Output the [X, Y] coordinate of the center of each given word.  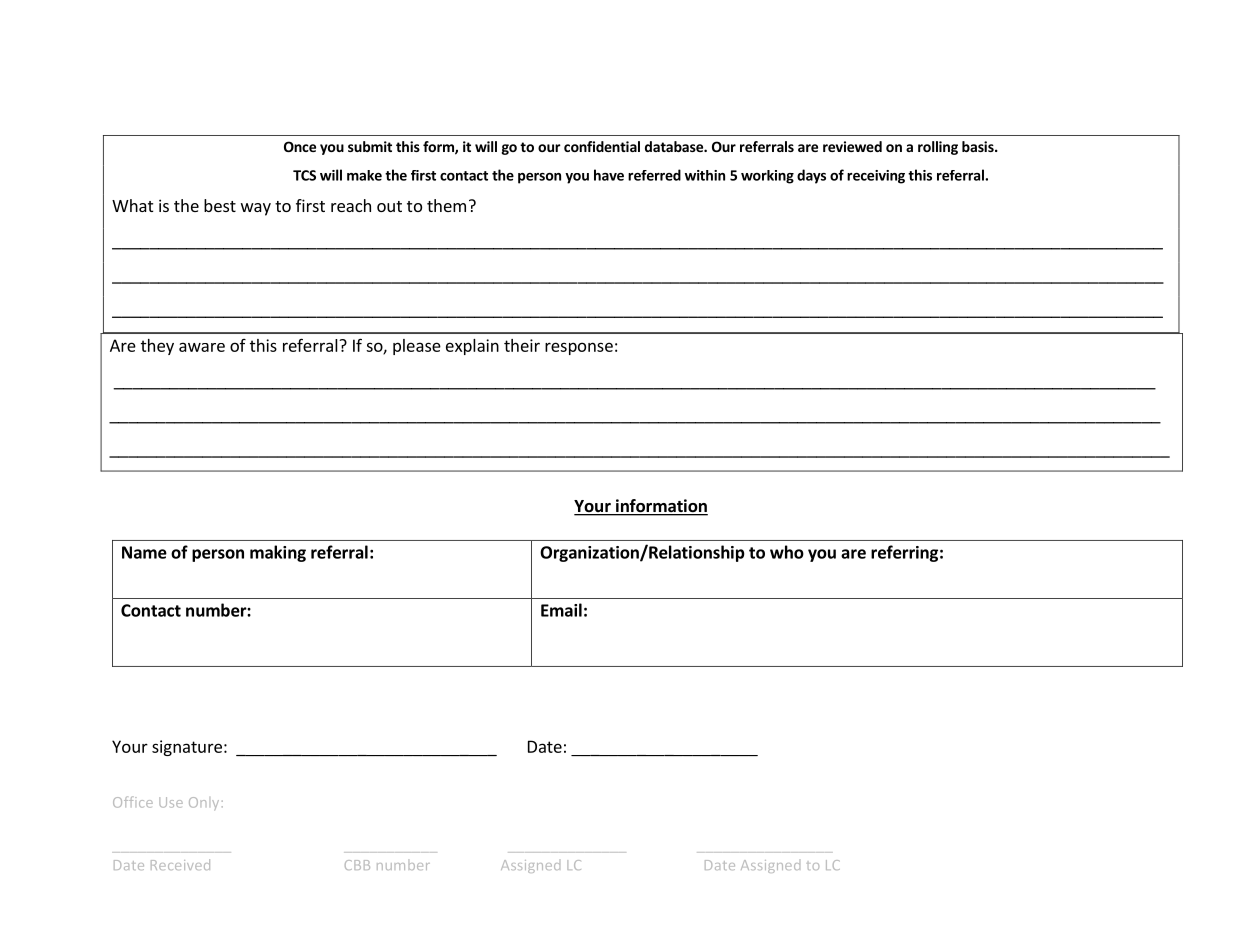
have [609, 175]
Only [204, 803]
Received [180, 864]
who [787, 552]
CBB [357, 865]
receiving [876, 177]
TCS [304, 175]
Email [561, 610]
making [278, 553]
